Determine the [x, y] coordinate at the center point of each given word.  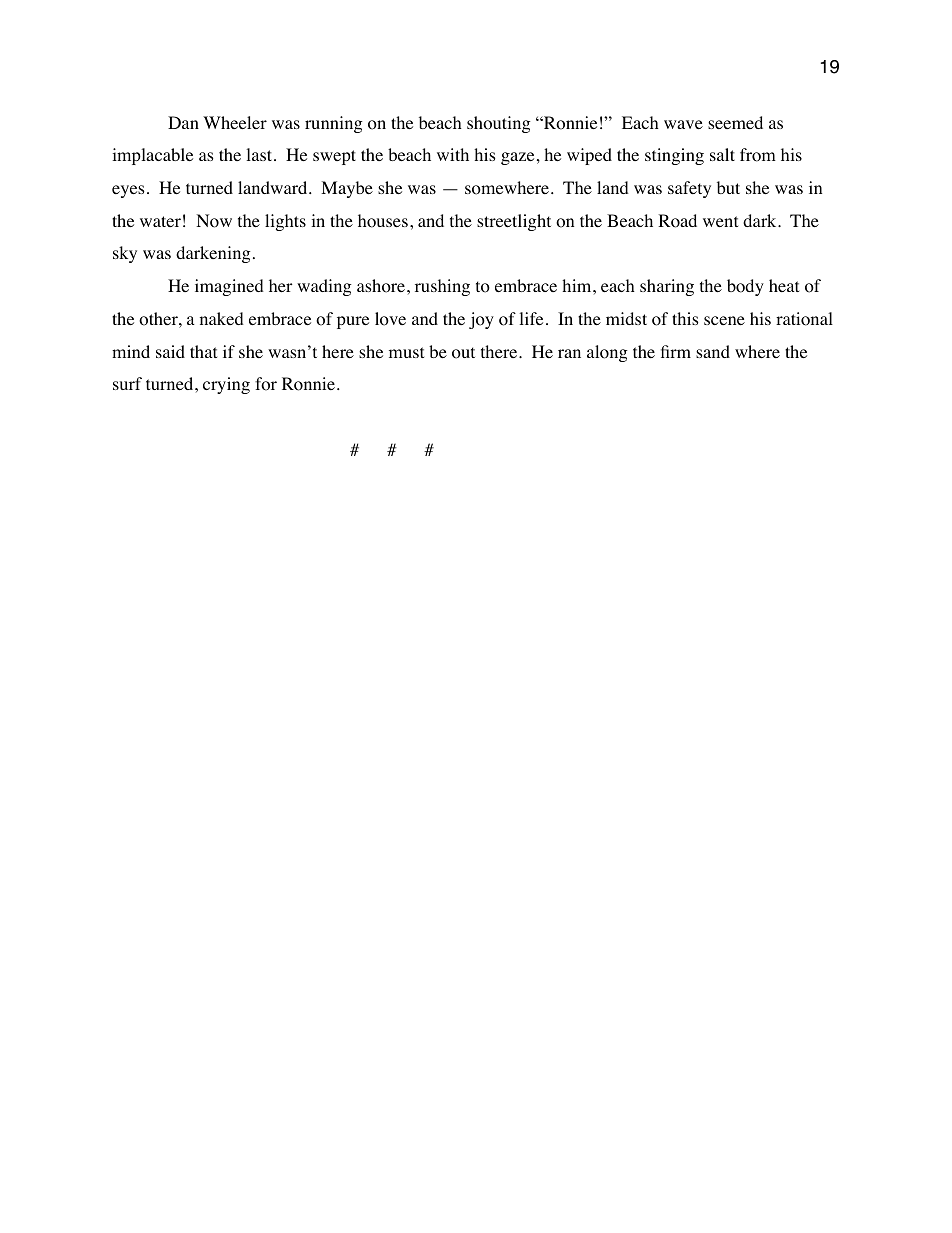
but [728, 187]
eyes [128, 191]
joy [481, 320]
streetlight [514, 222]
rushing [442, 287]
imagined [229, 287]
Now [214, 221]
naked [222, 318]
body [745, 287]
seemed [735, 122]
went [720, 221]
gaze [517, 158]
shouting [499, 124]
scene [724, 320]
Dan [183, 122]
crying [226, 385]
